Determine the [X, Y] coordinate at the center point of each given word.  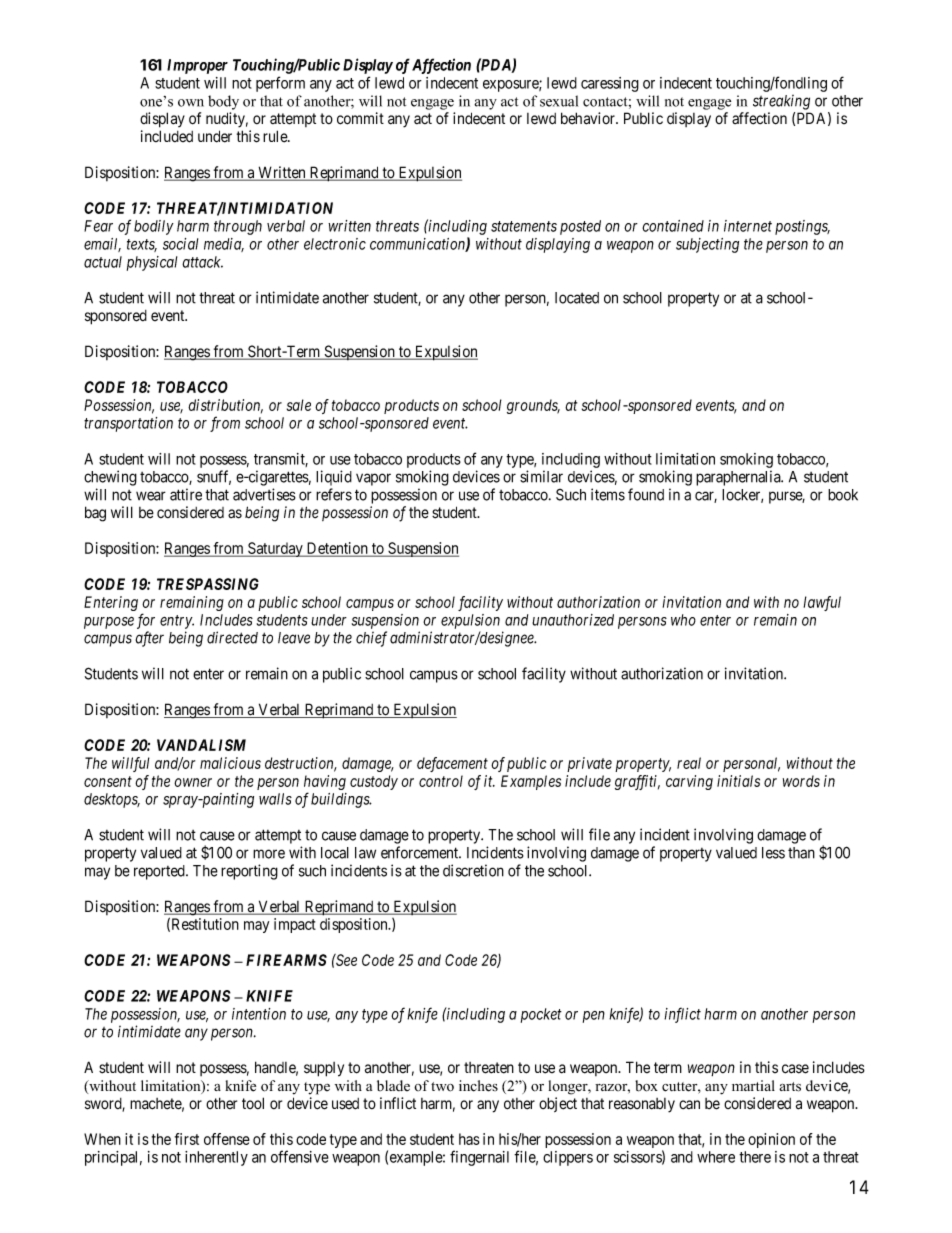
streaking [781, 102]
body [223, 102]
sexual [559, 101]
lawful [822, 603]
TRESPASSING [208, 584]
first [187, 1139]
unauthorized [573, 620]
